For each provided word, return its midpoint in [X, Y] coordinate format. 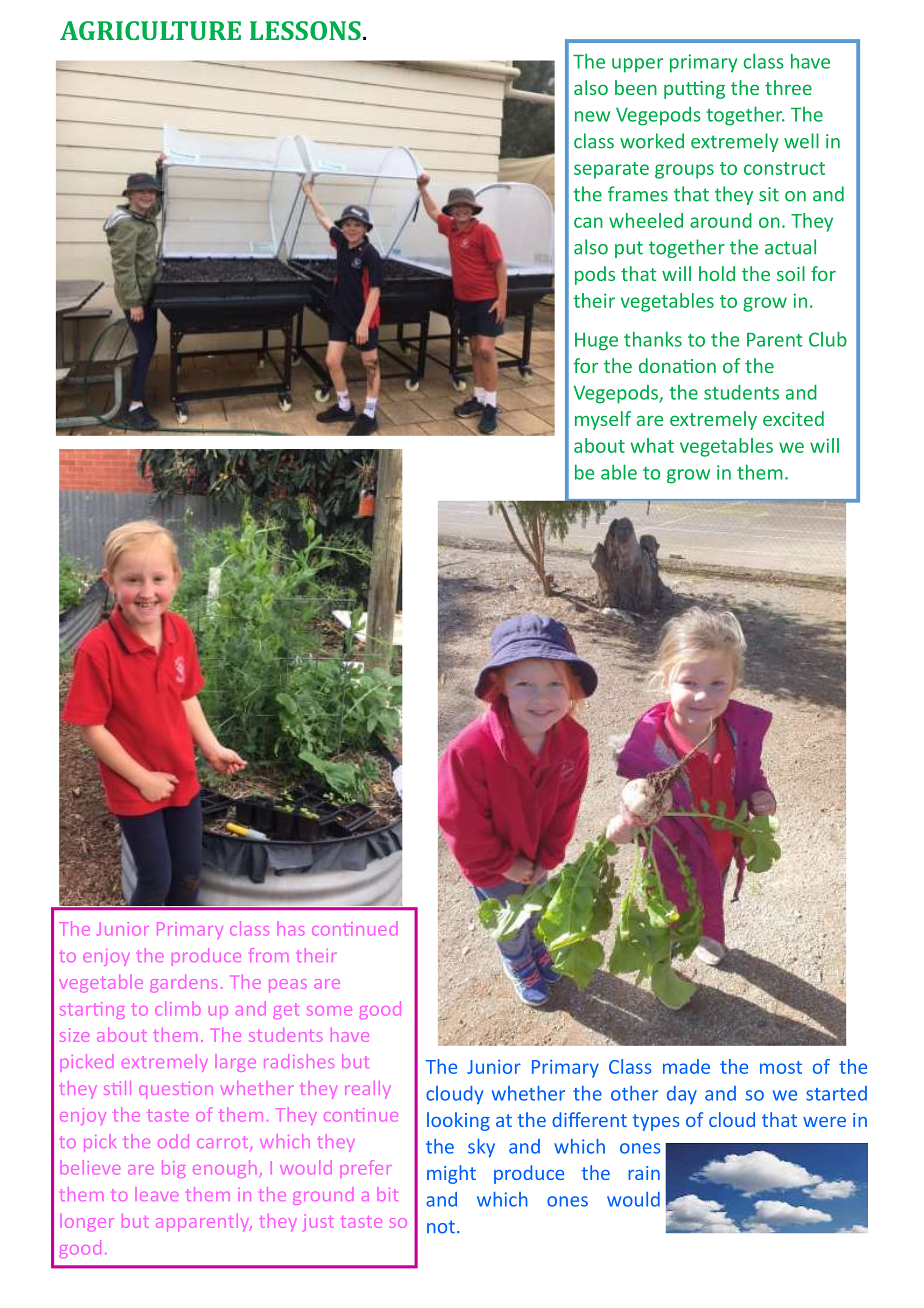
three [788, 87]
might [451, 1174]
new [592, 116]
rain [644, 1173]
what [652, 445]
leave [159, 1196]
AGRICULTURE [150, 30]
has [291, 930]
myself [603, 420]
